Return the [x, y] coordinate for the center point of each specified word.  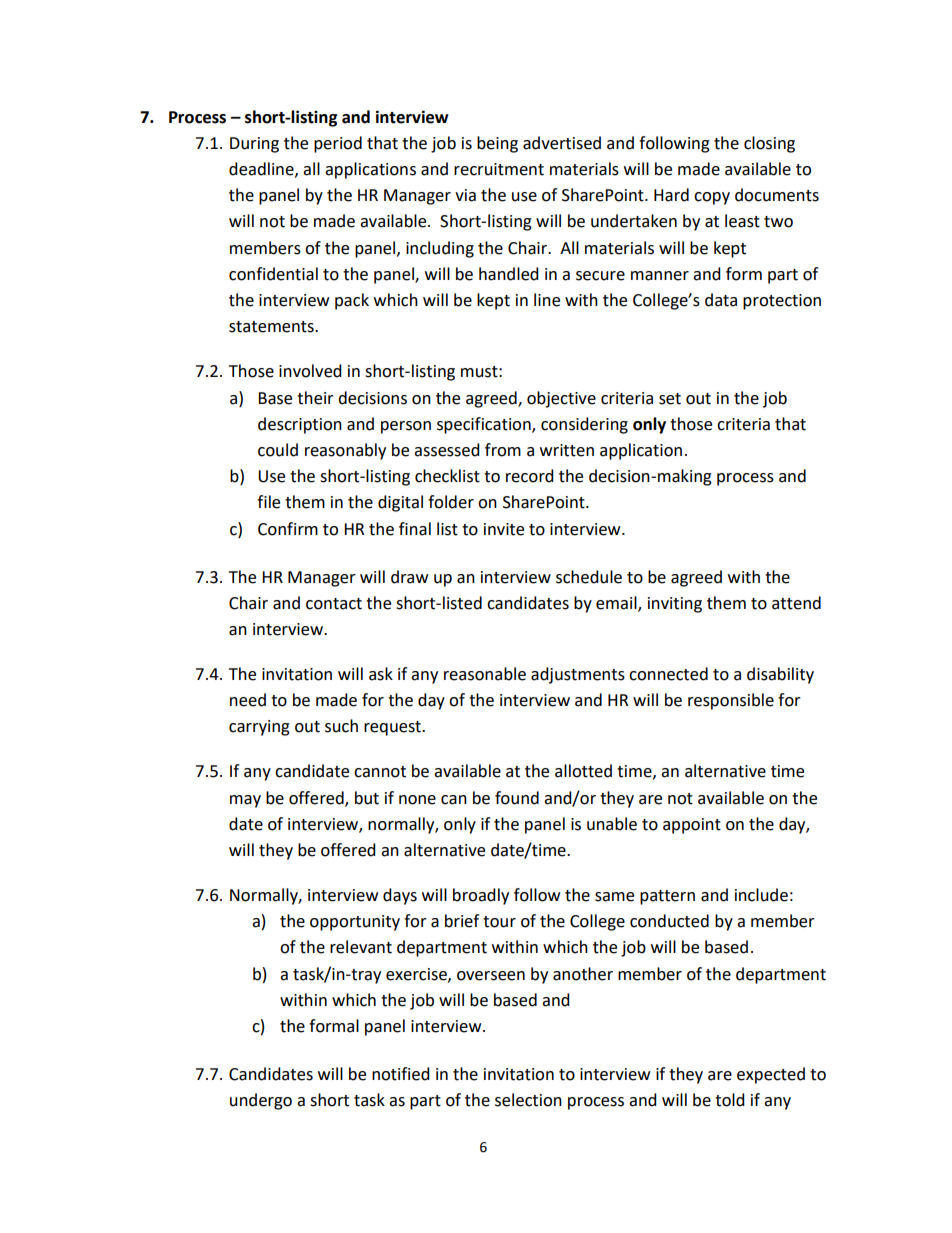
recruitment [499, 169]
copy [712, 198]
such [341, 726]
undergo [261, 1101]
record [530, 476]
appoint [692, 826]
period [338, 144]
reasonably [345, 451]
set [670, 399]
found [517, 798]
